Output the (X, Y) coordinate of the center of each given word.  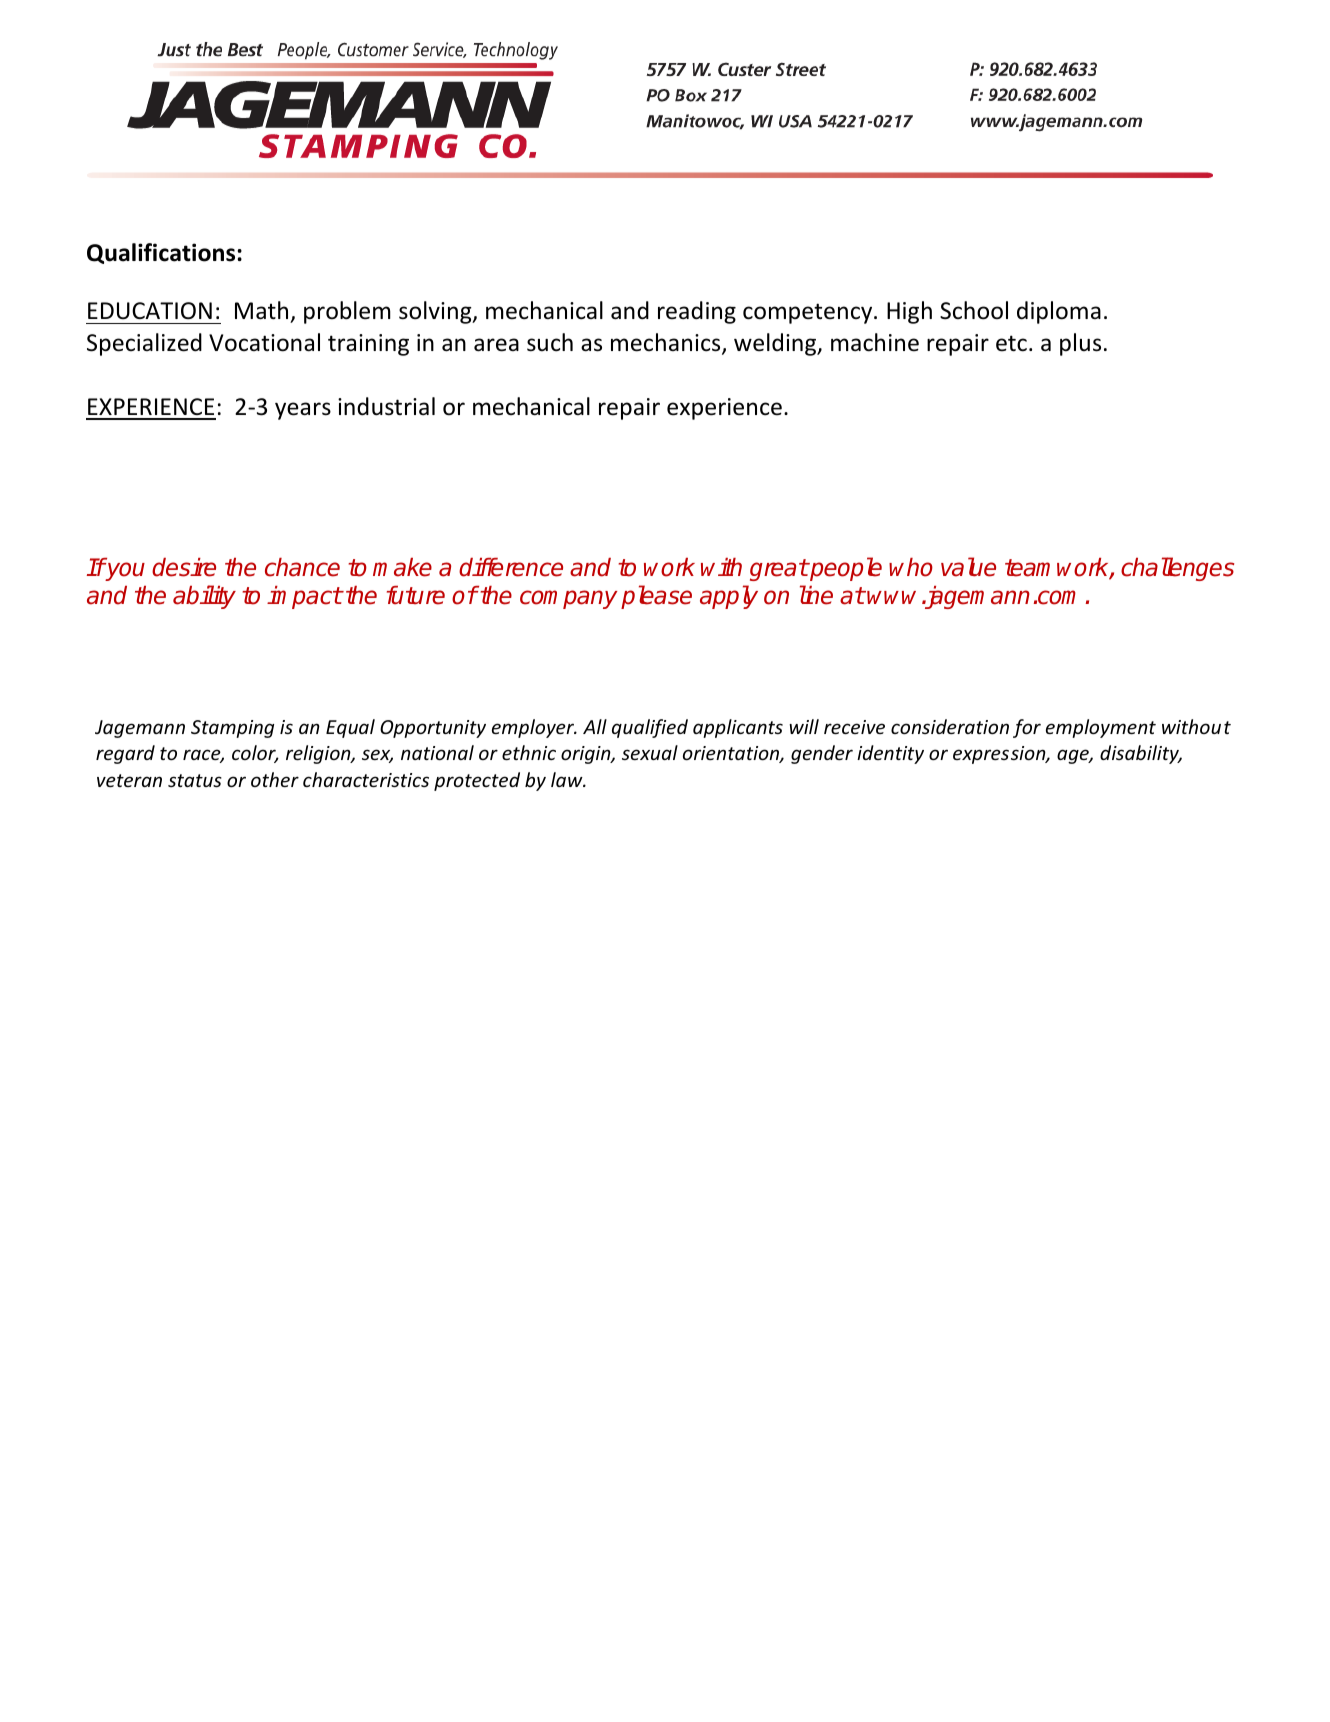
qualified (650, 728)
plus (1080, 344)
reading (697, 312)
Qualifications (162, 253)
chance (302, 567)
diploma (1059, 312)
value (968, 567)
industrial (386, 406)
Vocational (264, 342)
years (303, 411)
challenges (1177, 569)
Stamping (232, 729)
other (275, 779)
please (656, 597)
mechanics (667, 343)
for (1027, 728)
